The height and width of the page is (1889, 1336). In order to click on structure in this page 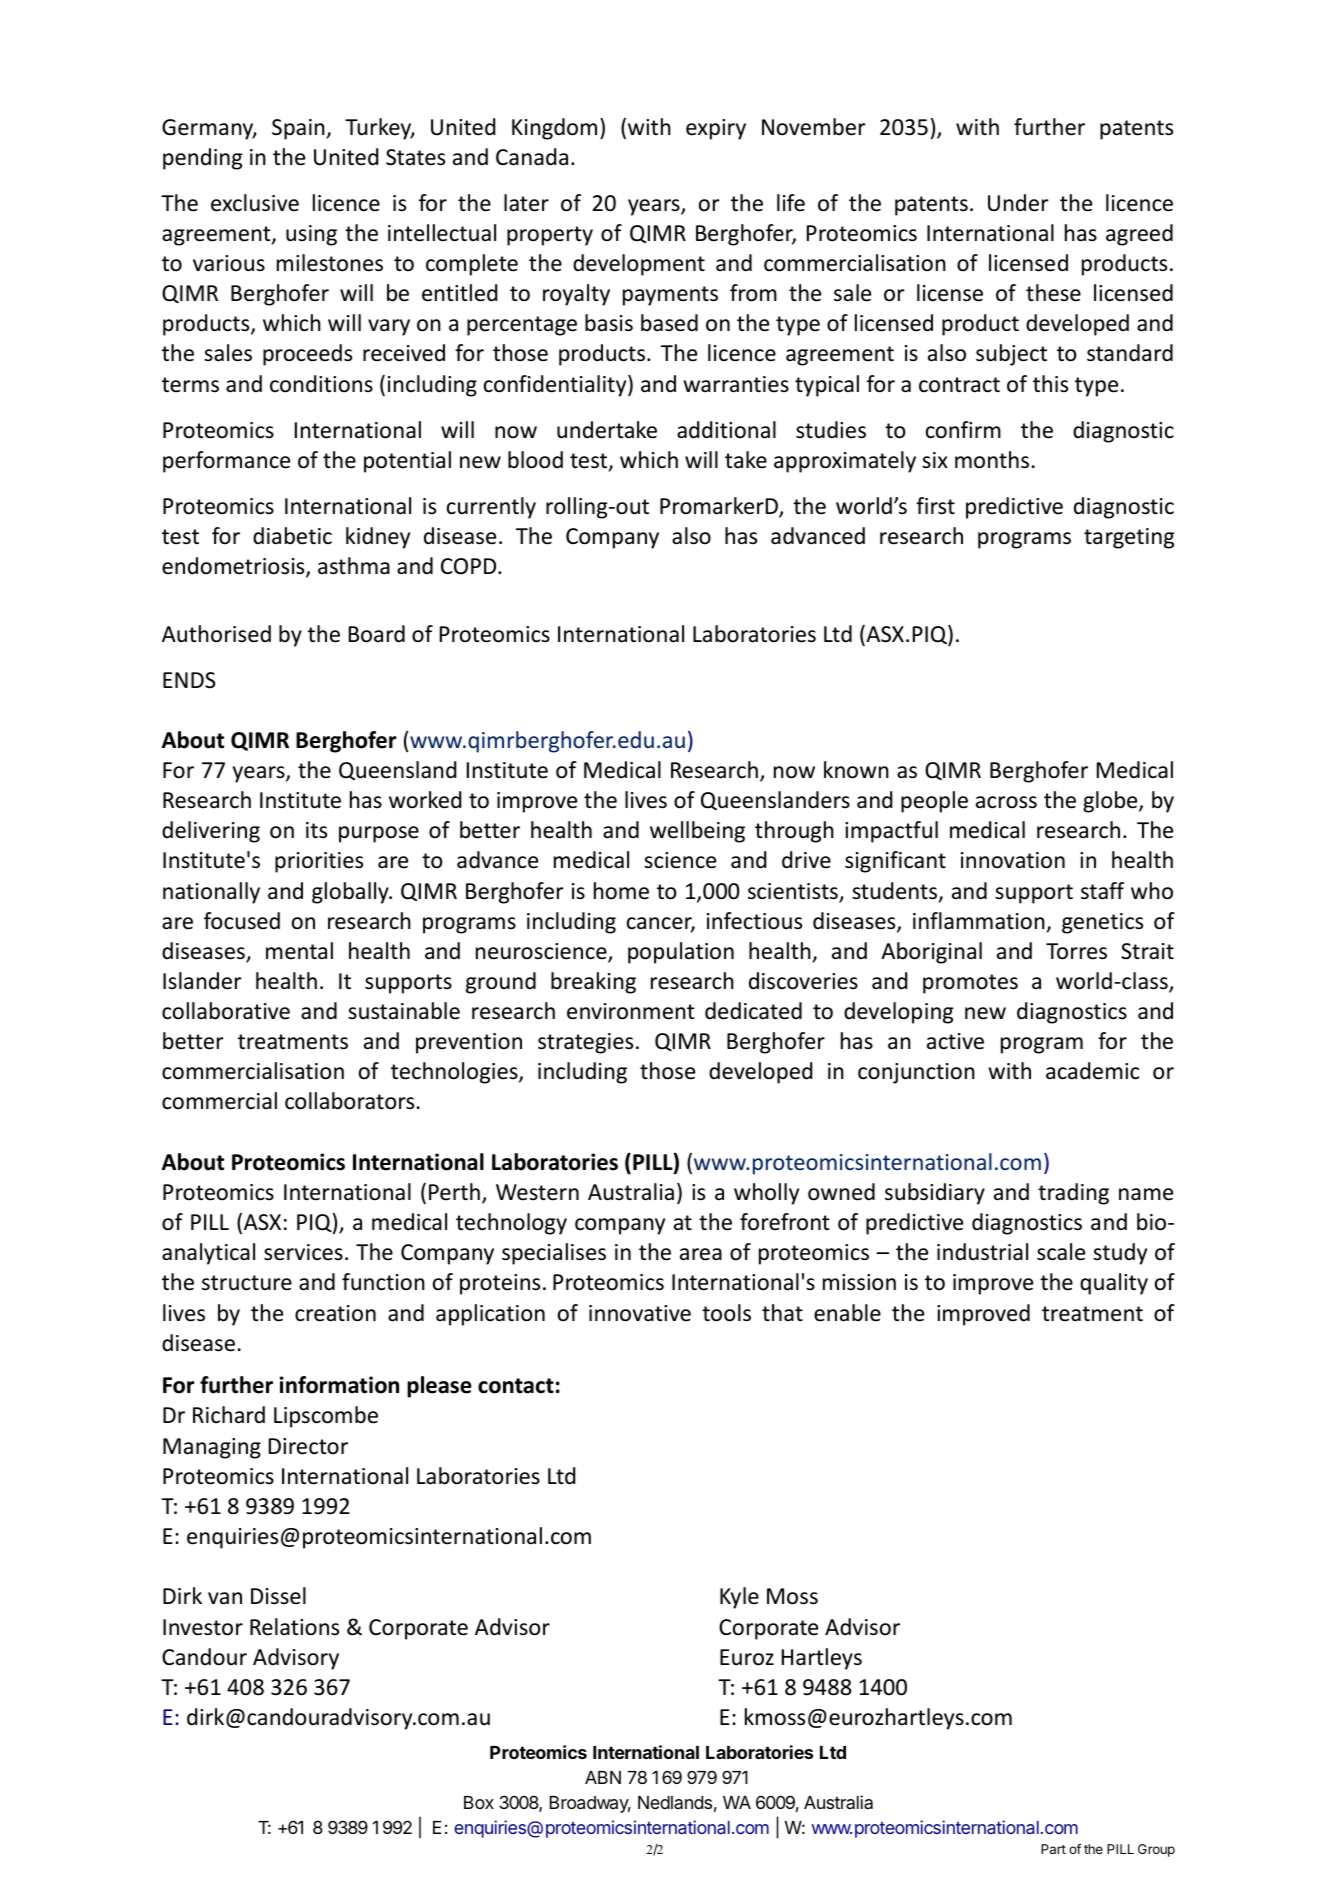, I will do `click(247, 1283)`.
